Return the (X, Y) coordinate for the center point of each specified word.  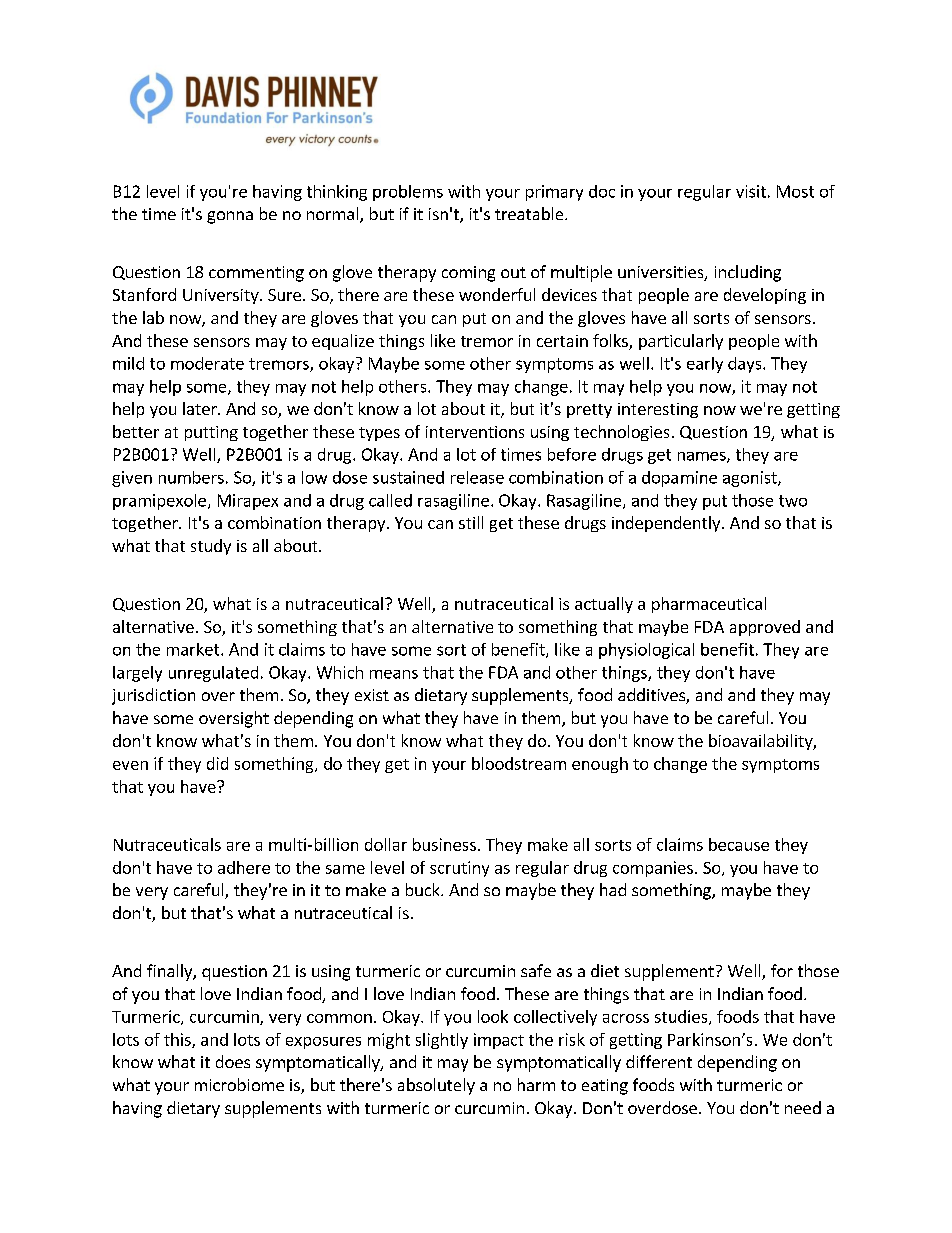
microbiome (239, 1084)
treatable (530, 213)
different (659, 1061)
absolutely (436, 1086)
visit (751, 191)
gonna (230, 217)
